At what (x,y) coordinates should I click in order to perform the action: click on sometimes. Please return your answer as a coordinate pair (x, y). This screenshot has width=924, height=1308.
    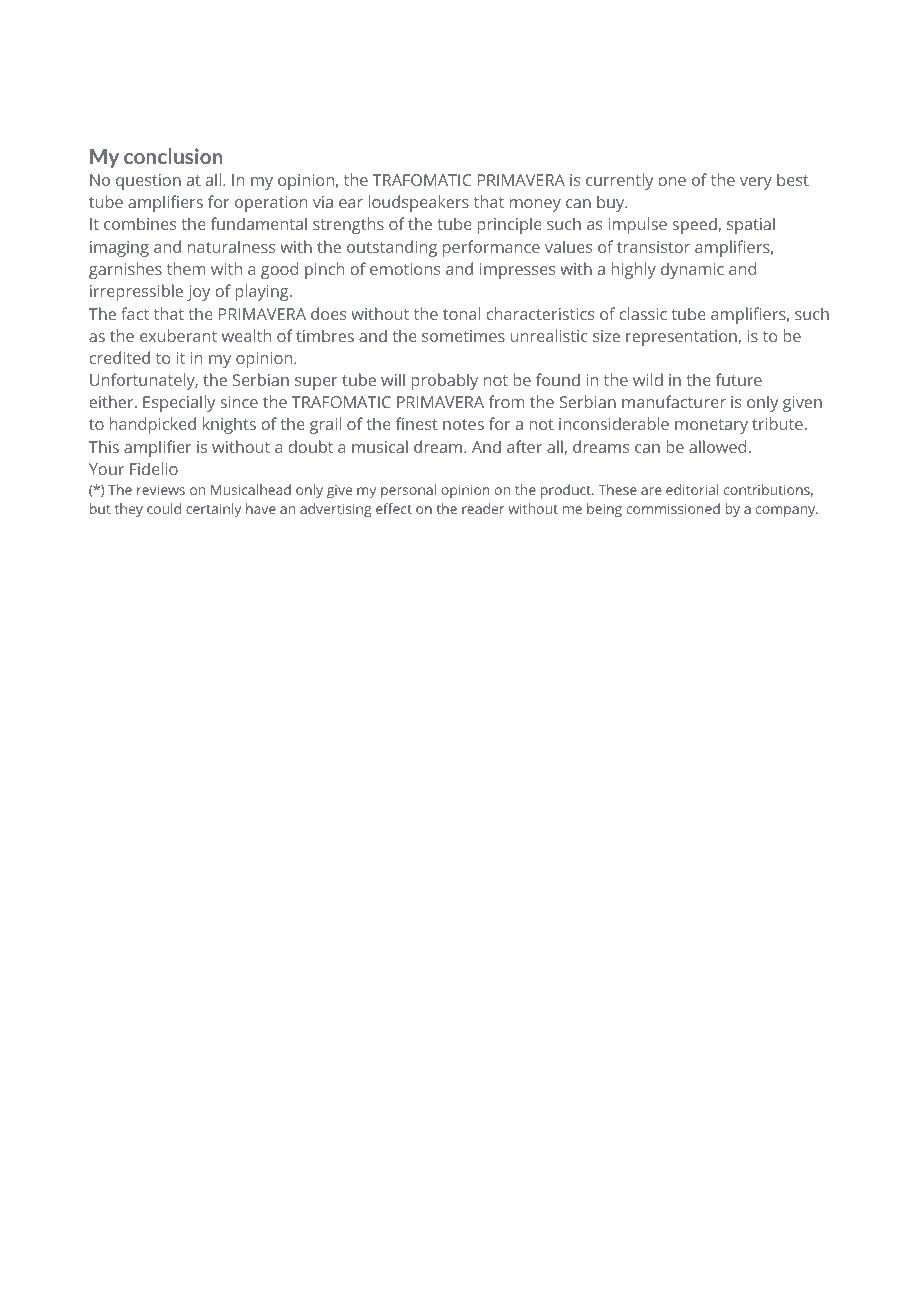
    Looking at the image, I should click on (463, 336).
